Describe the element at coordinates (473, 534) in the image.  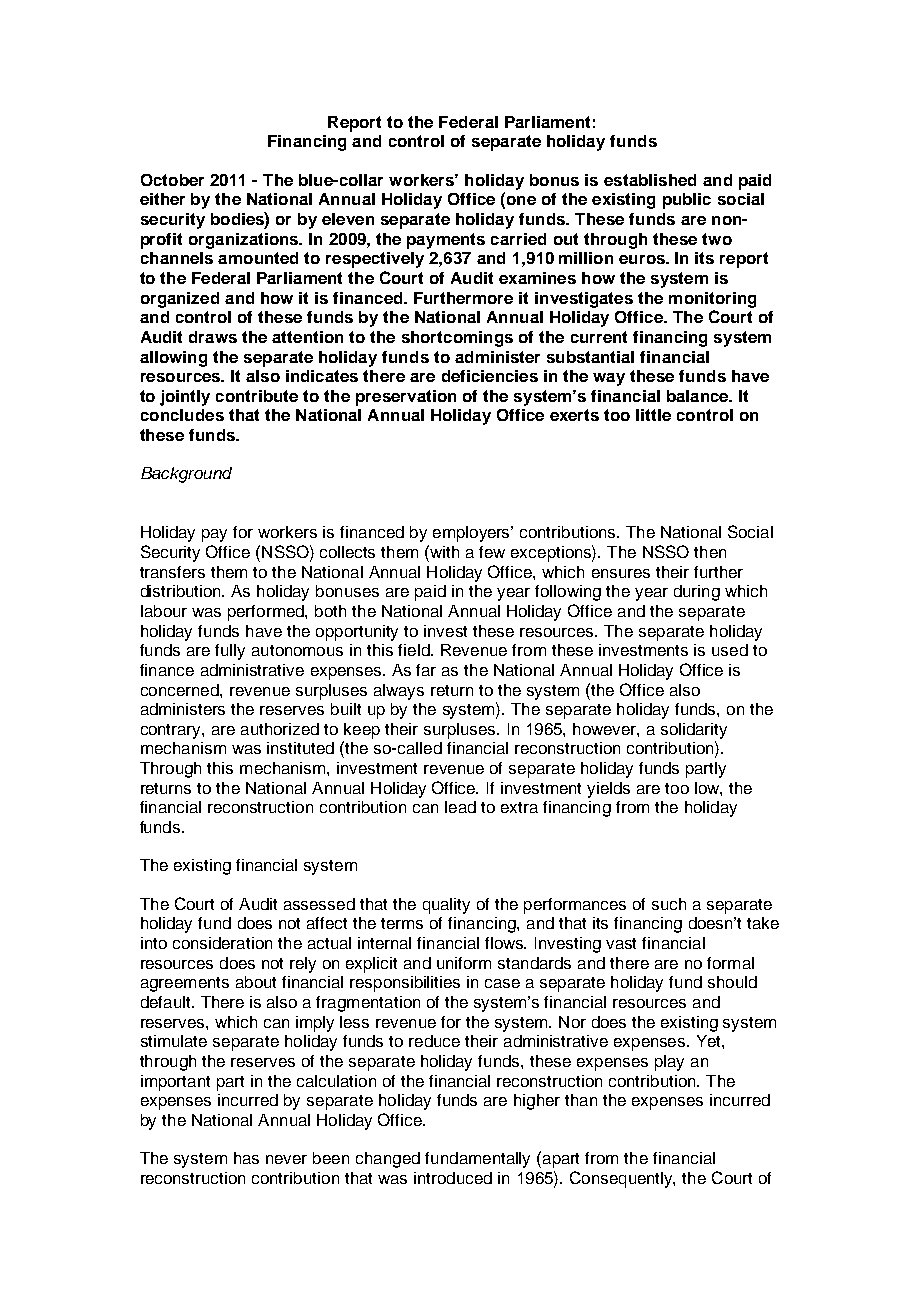
I see `employers` at that location.
